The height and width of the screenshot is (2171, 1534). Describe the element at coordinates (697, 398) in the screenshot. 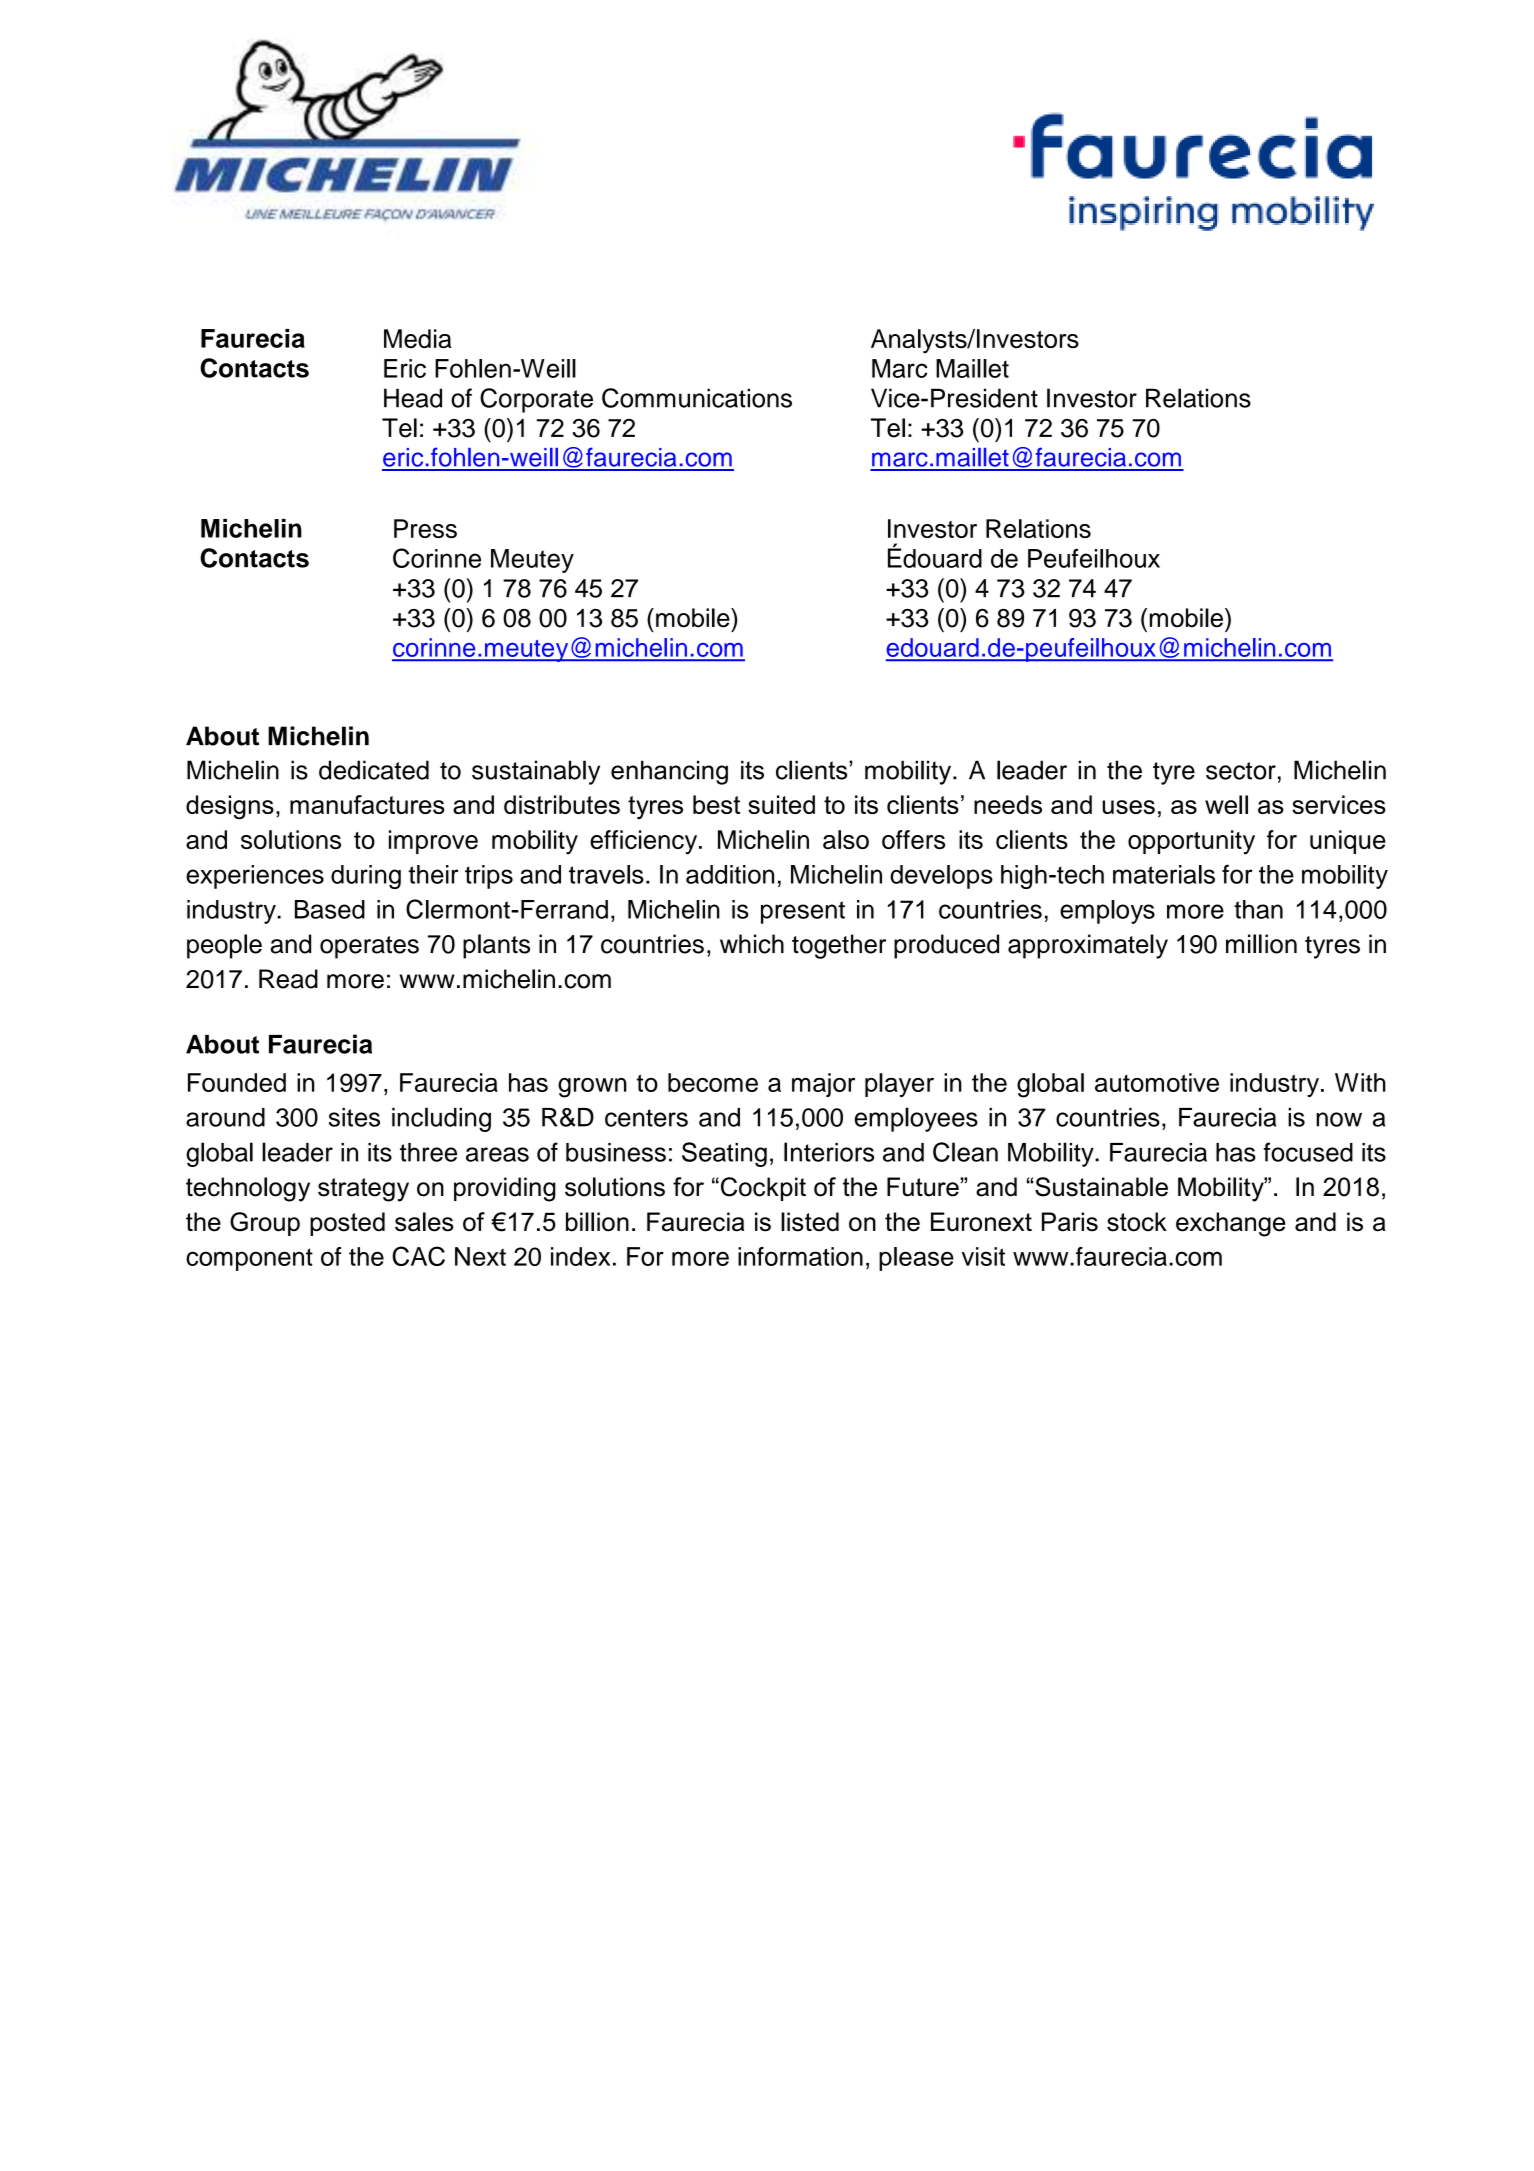

I see `Communications` at that location.
